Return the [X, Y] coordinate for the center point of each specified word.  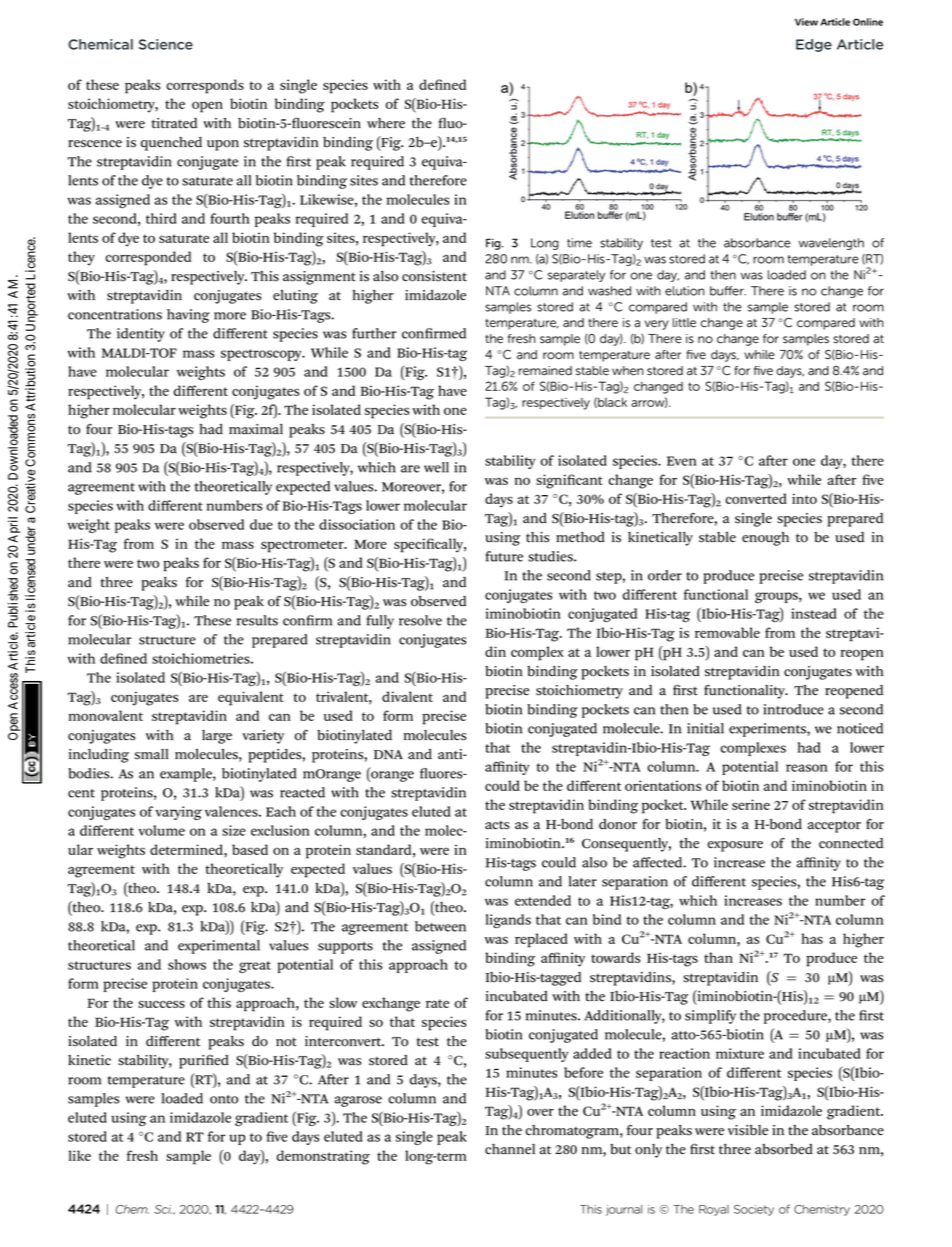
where [386, 123]
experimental [219, 947]
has [812, 938]
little [684, 323]
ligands [508, 921]
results [257, 620]
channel [510, 1149]
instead [814, 613]
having [188, 316]
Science [166, 44]
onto [224, 1099]
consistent [434, 276]
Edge [814, 45]
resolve [420, 620]
